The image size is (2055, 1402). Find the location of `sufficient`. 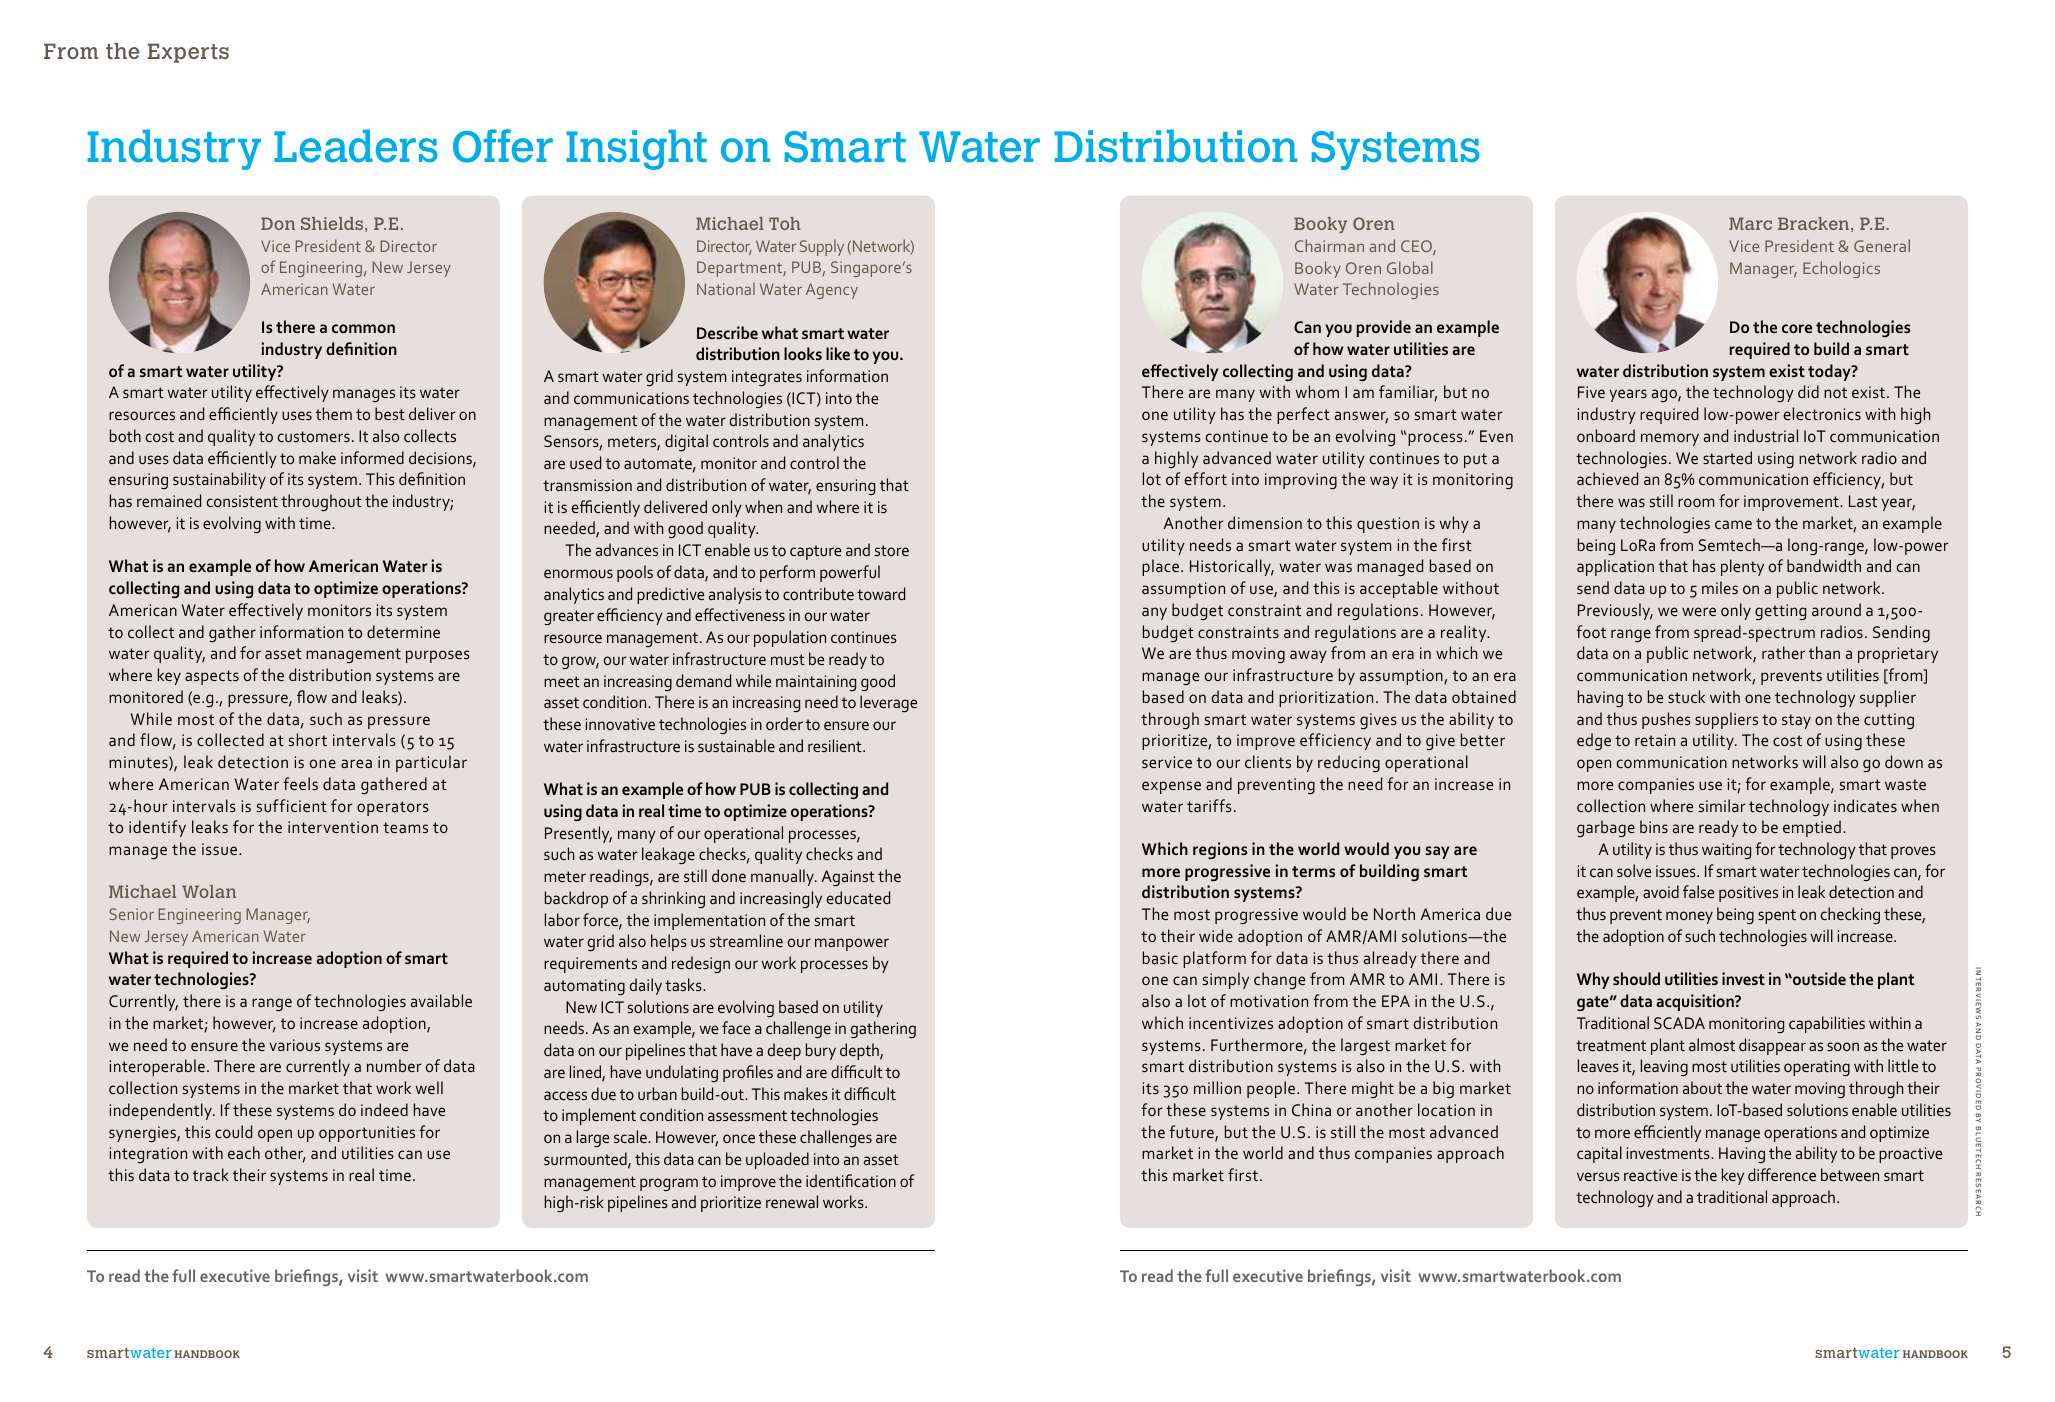

sufficient is located at coordinates (292, 805).
